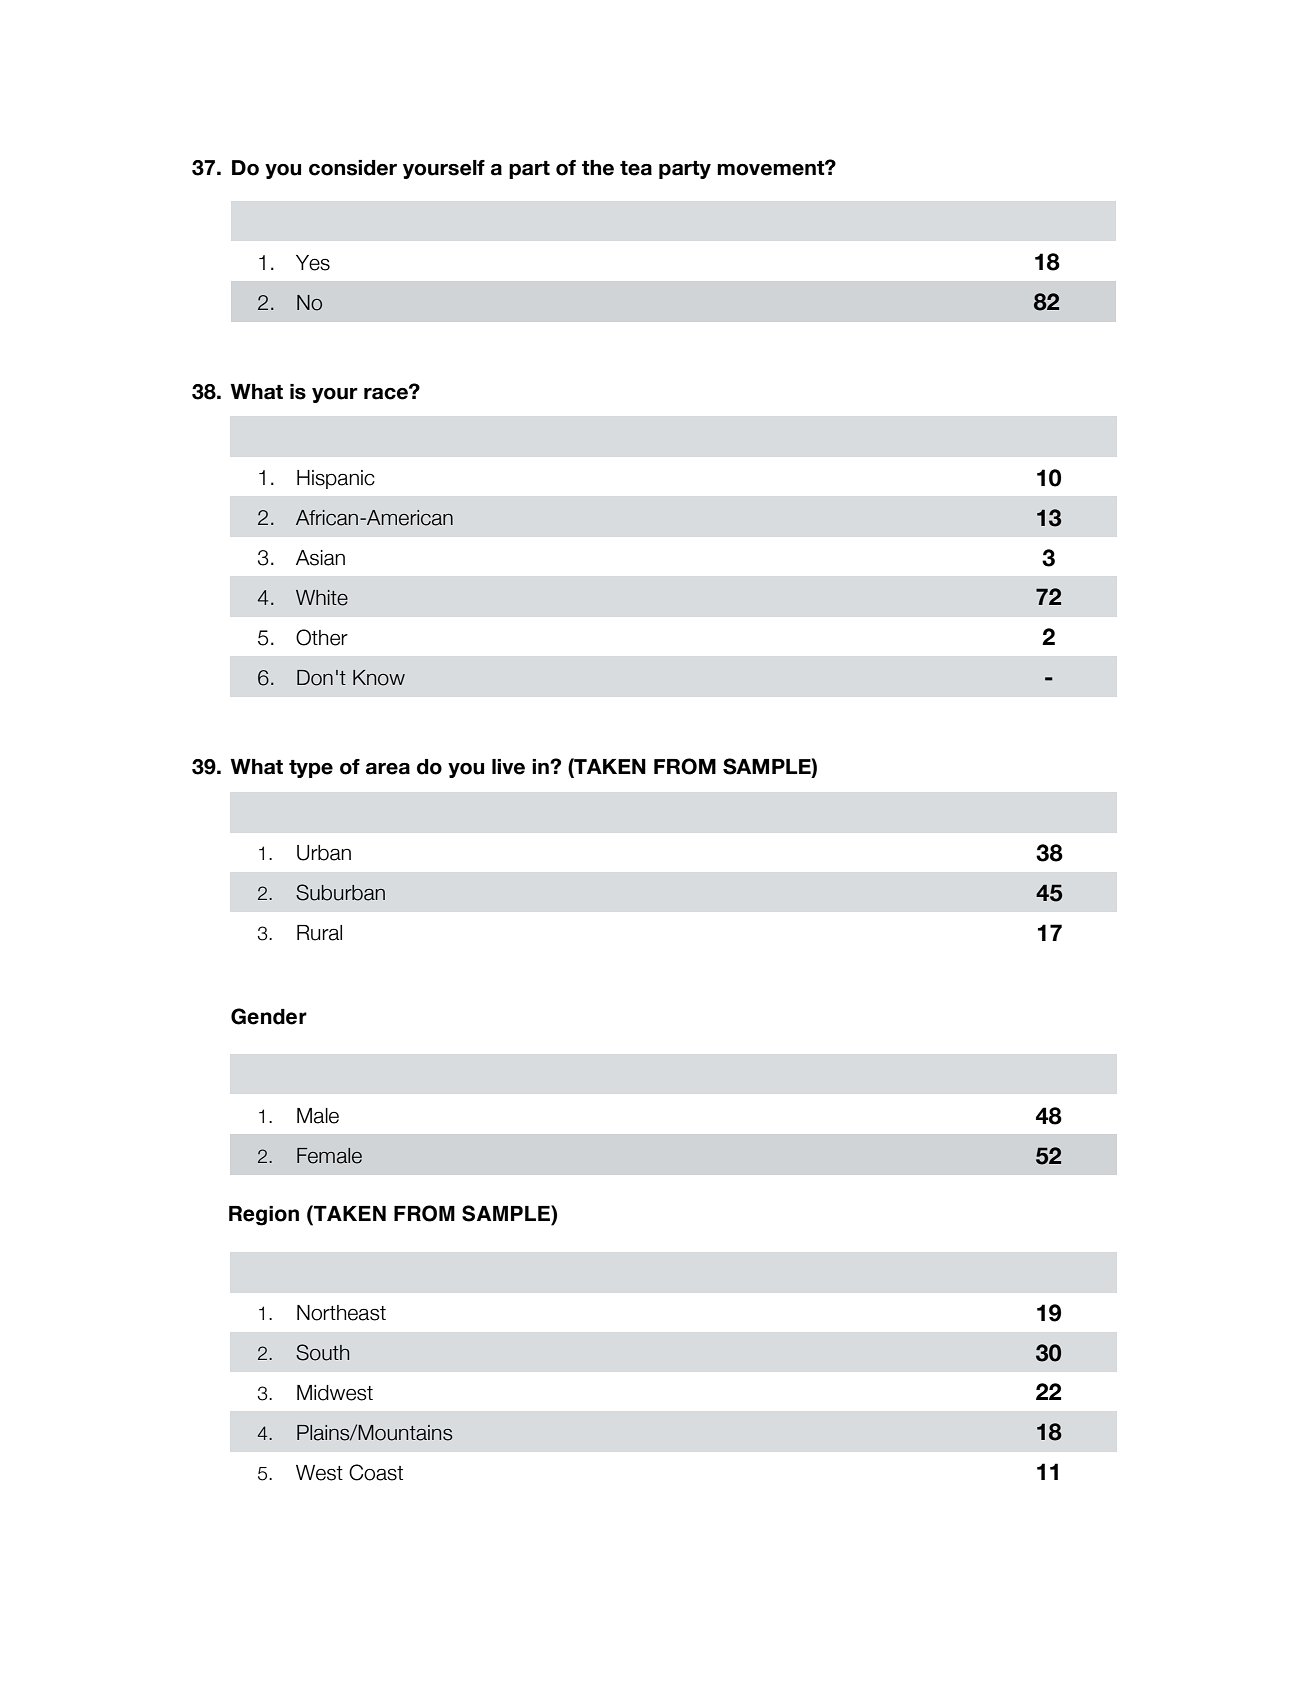 The width and height of the screenshot is (1309, 1694). What do you see at coordinates (508, 767) in the screenshot?
I see `live` at bounding box center [508, 767].
